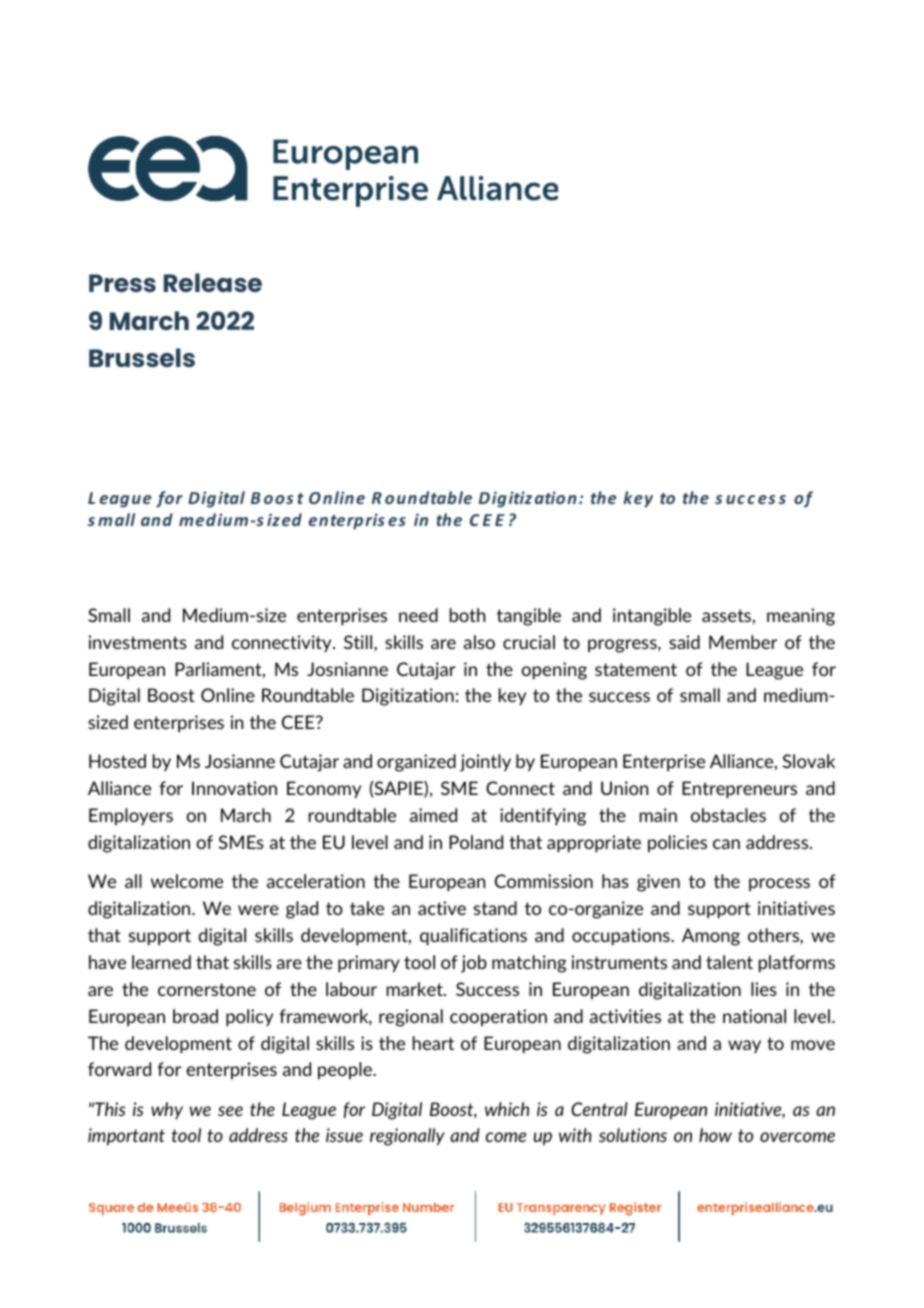  Describe the element at coordinates (213, 282) in the image. I see `Release` at that location.
